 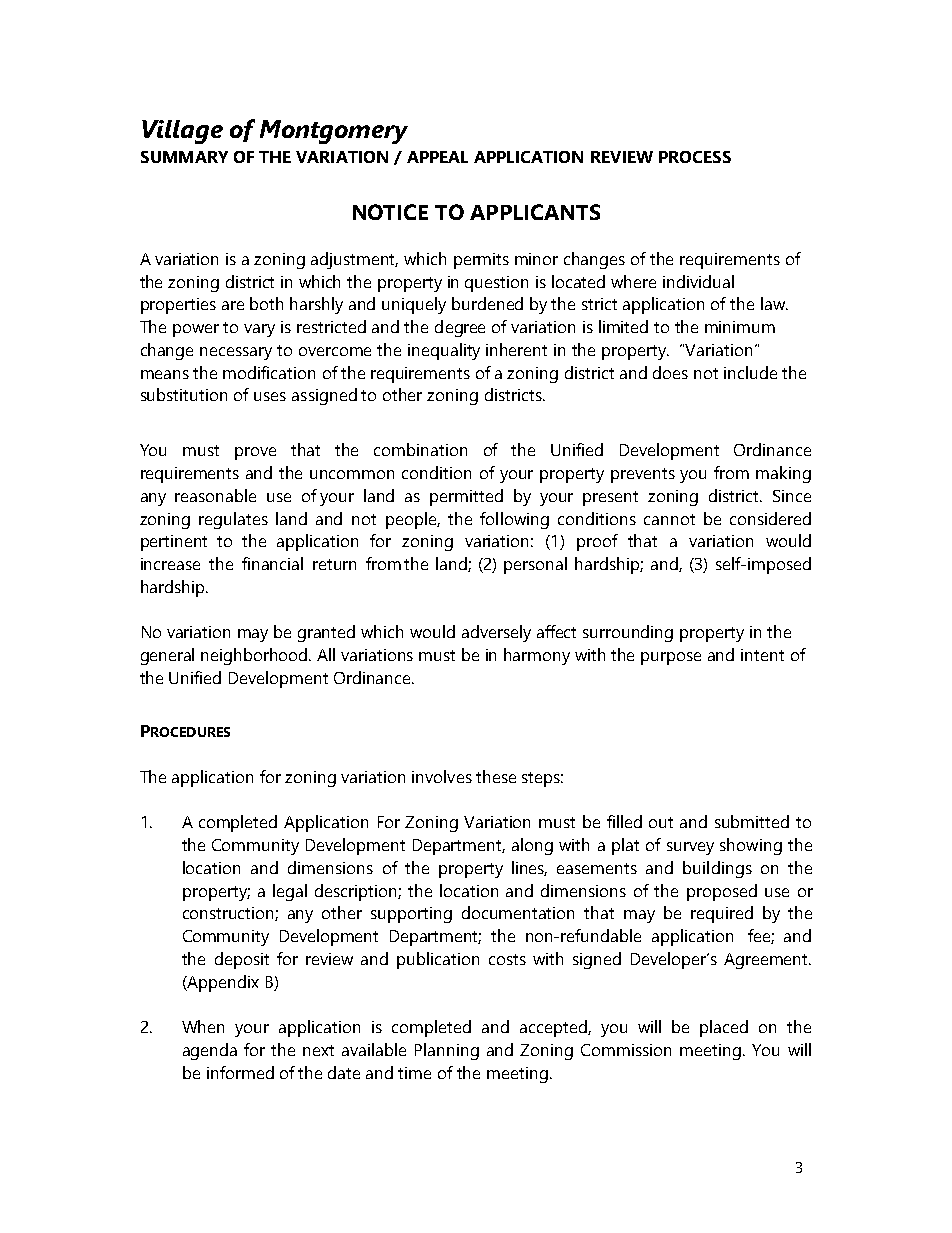 What do you see at coordinates (255, 453) in the image?
I see `prove` at bounding box center [255, 453].
